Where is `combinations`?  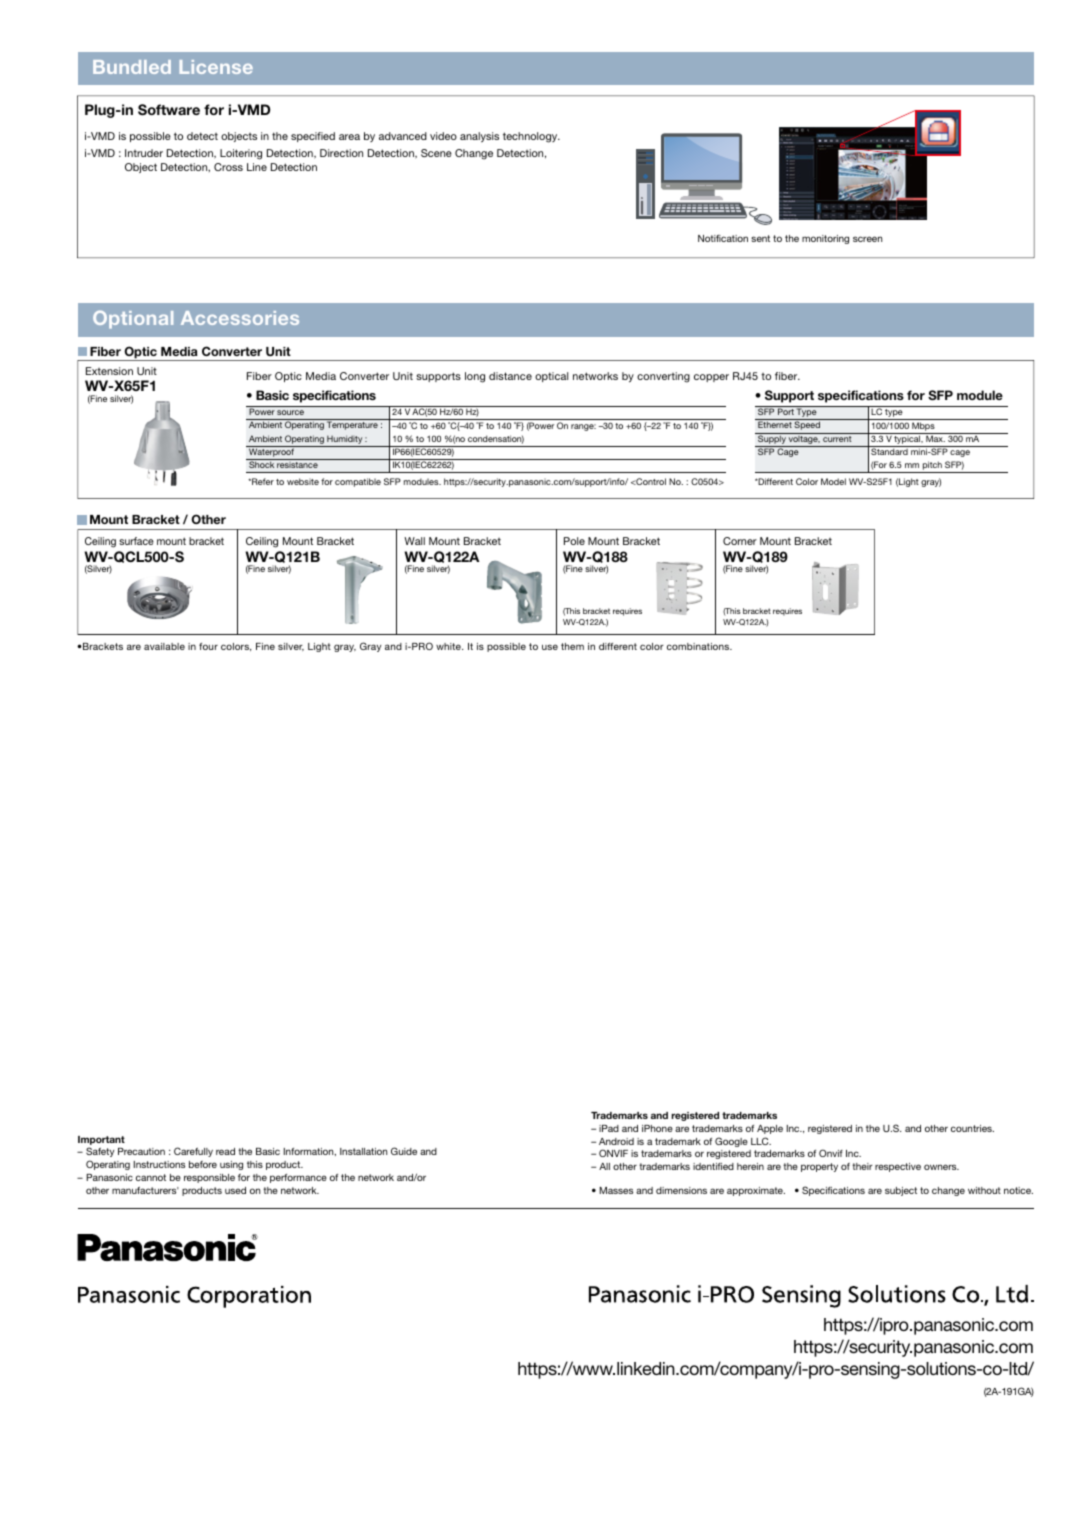
combinations is located at coordinates (699, 646).
